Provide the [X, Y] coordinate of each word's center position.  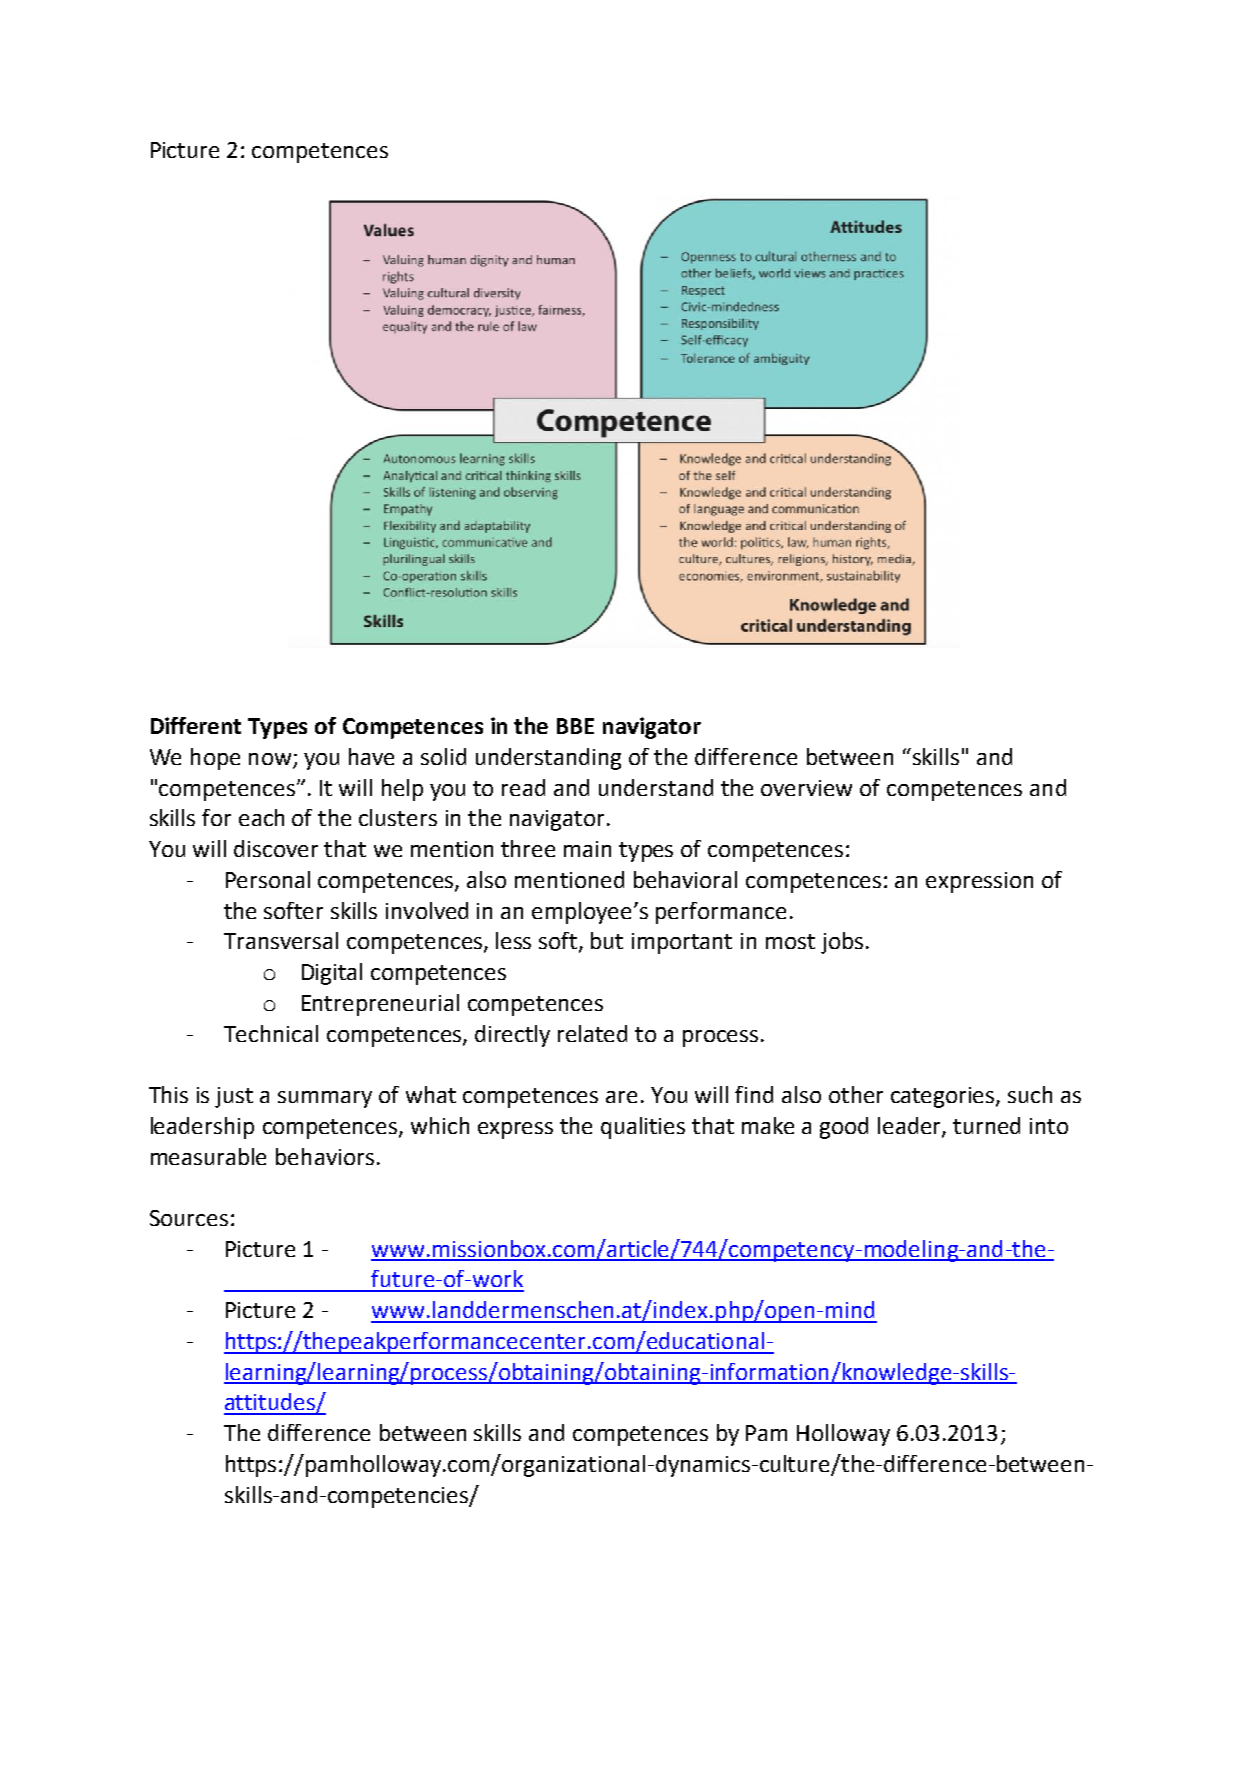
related [592, 1033]
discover [276, 848]
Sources [189, 1218]
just [234, 1097]
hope [215, 759]
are [621, 1097]
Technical [271, 1033]
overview [806, 788]
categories [944, 1097]
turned [986, 1125]
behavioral [685, 879]
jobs [842, 943]
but [607, 940]
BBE [575, 726]
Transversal [281, 940]
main [587, 849]
